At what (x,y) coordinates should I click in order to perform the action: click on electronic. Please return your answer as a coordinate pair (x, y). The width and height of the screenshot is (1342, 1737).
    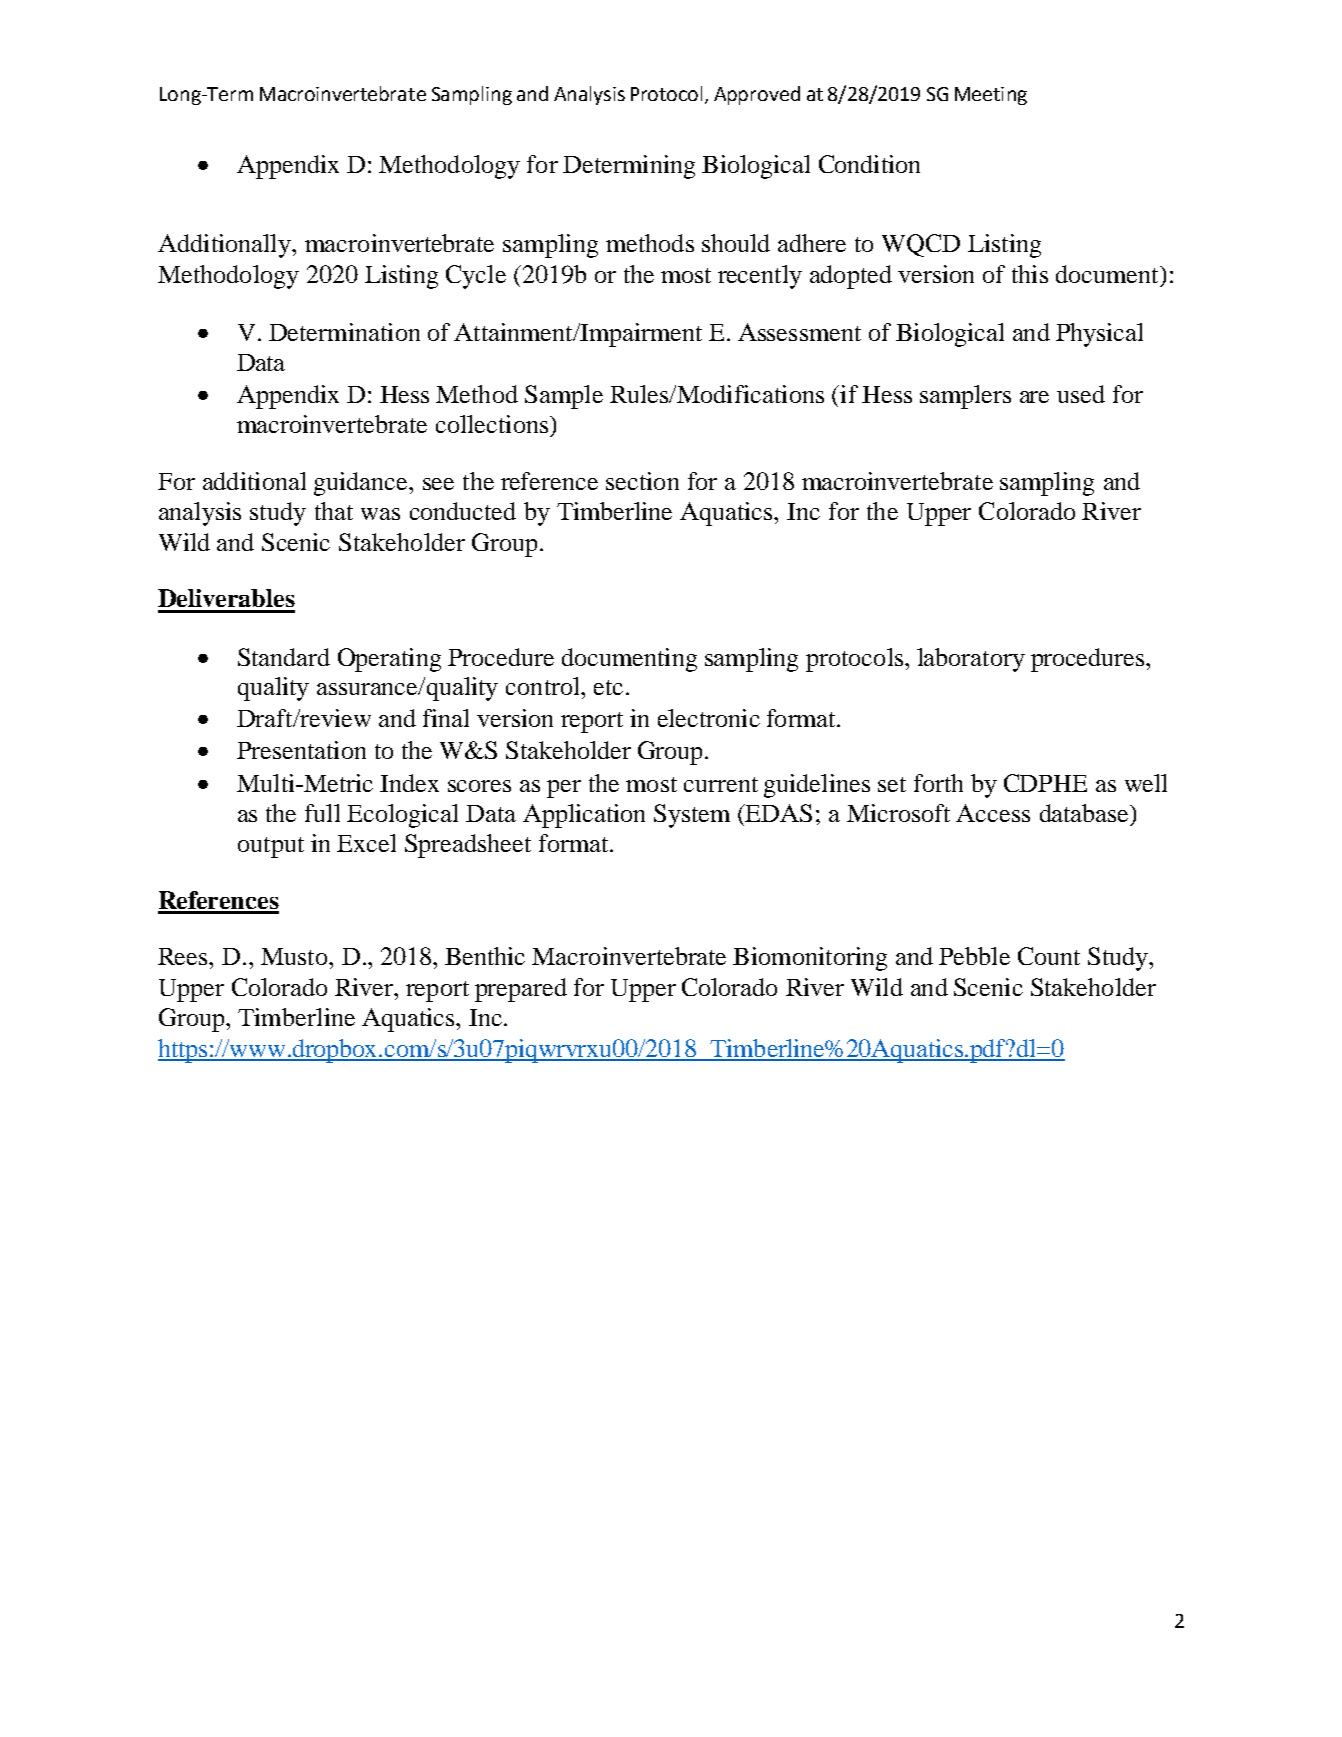
    Looking at the image, I should click on (709, 718).
